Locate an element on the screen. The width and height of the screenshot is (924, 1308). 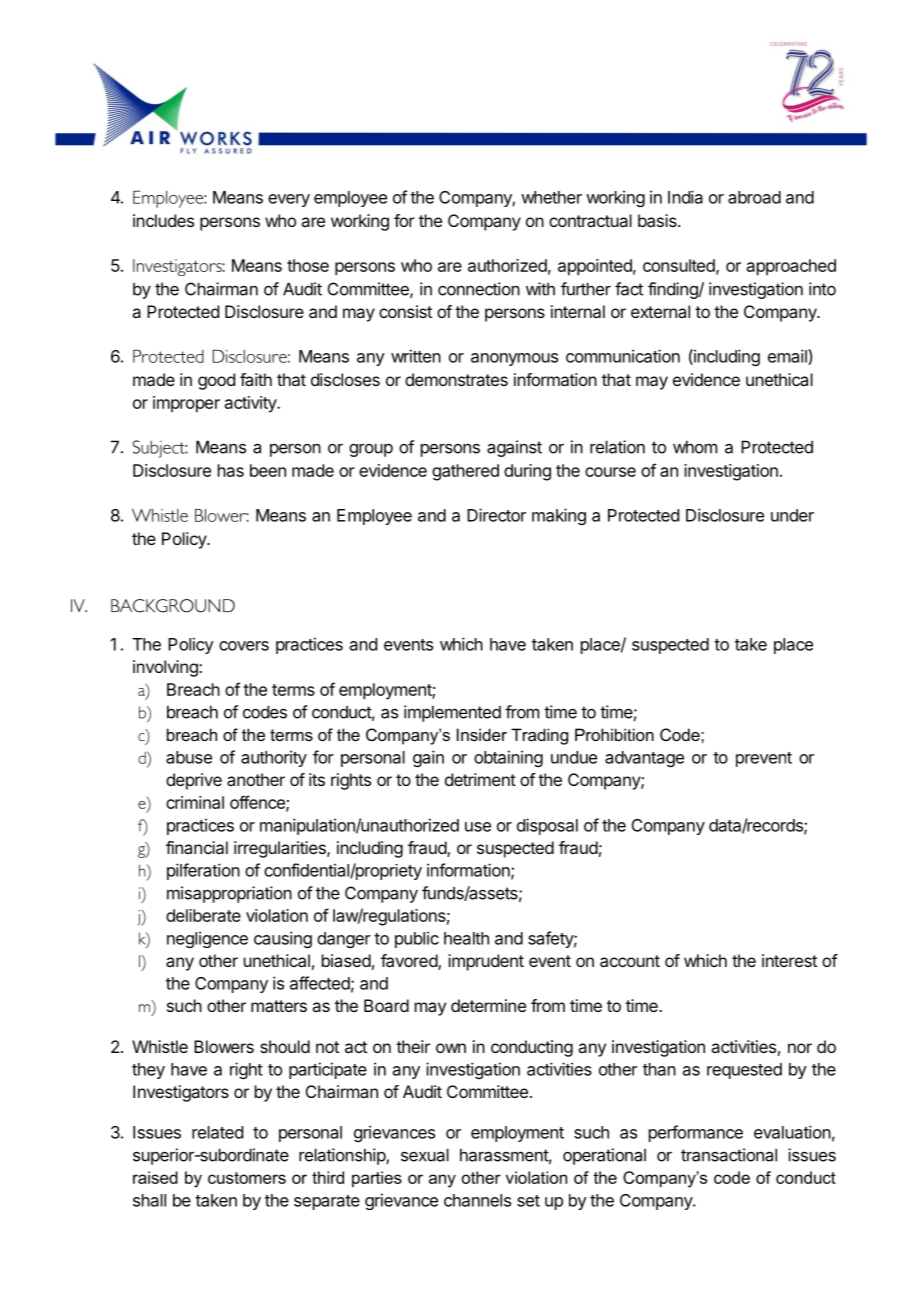
disposal is located at coordinates (547, 826).
